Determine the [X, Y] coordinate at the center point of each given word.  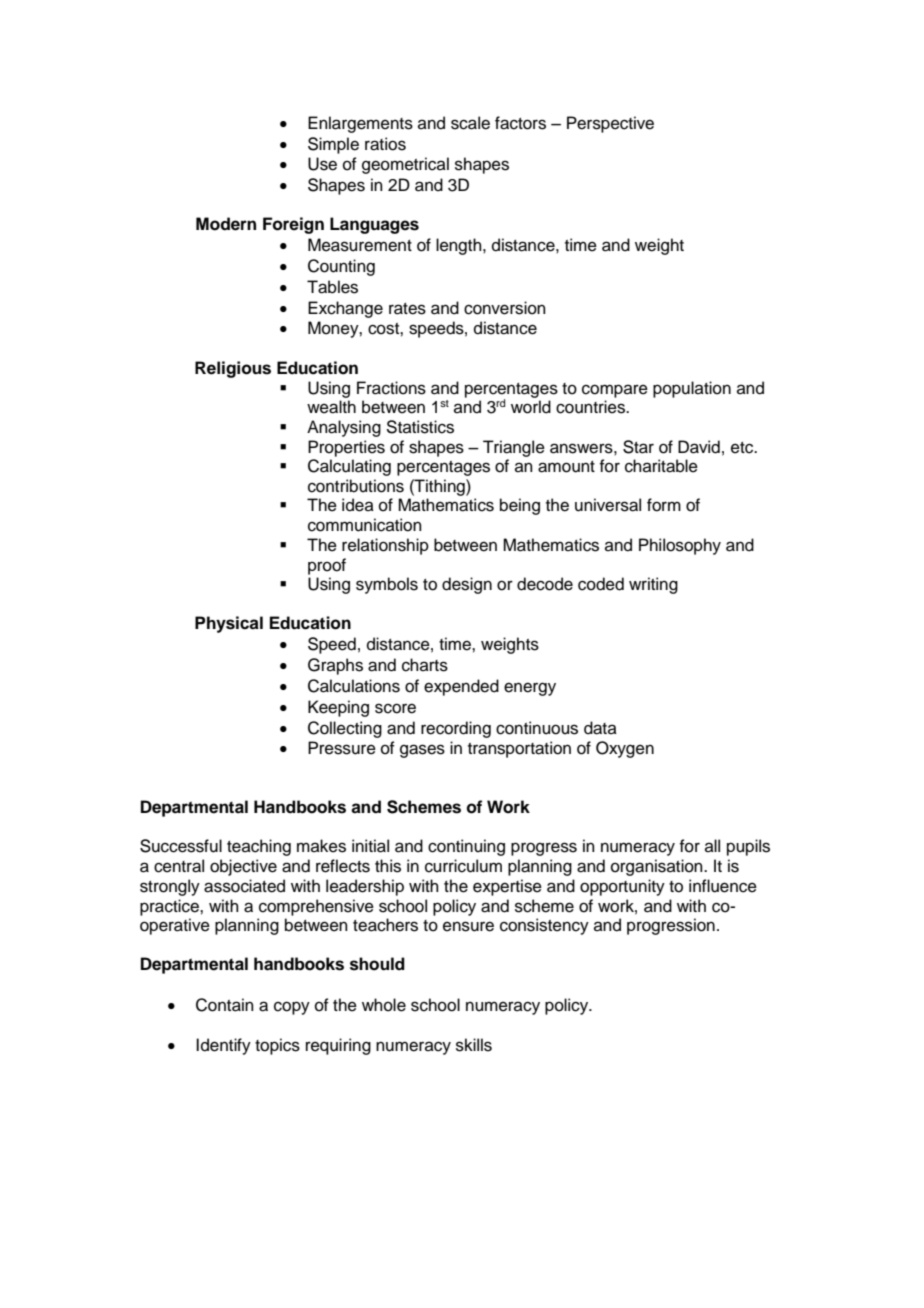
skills [474, 1045]
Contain [225, 1005]
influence [723, 886]
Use [322, 164]
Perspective [610, 124]
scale [470, 123]
